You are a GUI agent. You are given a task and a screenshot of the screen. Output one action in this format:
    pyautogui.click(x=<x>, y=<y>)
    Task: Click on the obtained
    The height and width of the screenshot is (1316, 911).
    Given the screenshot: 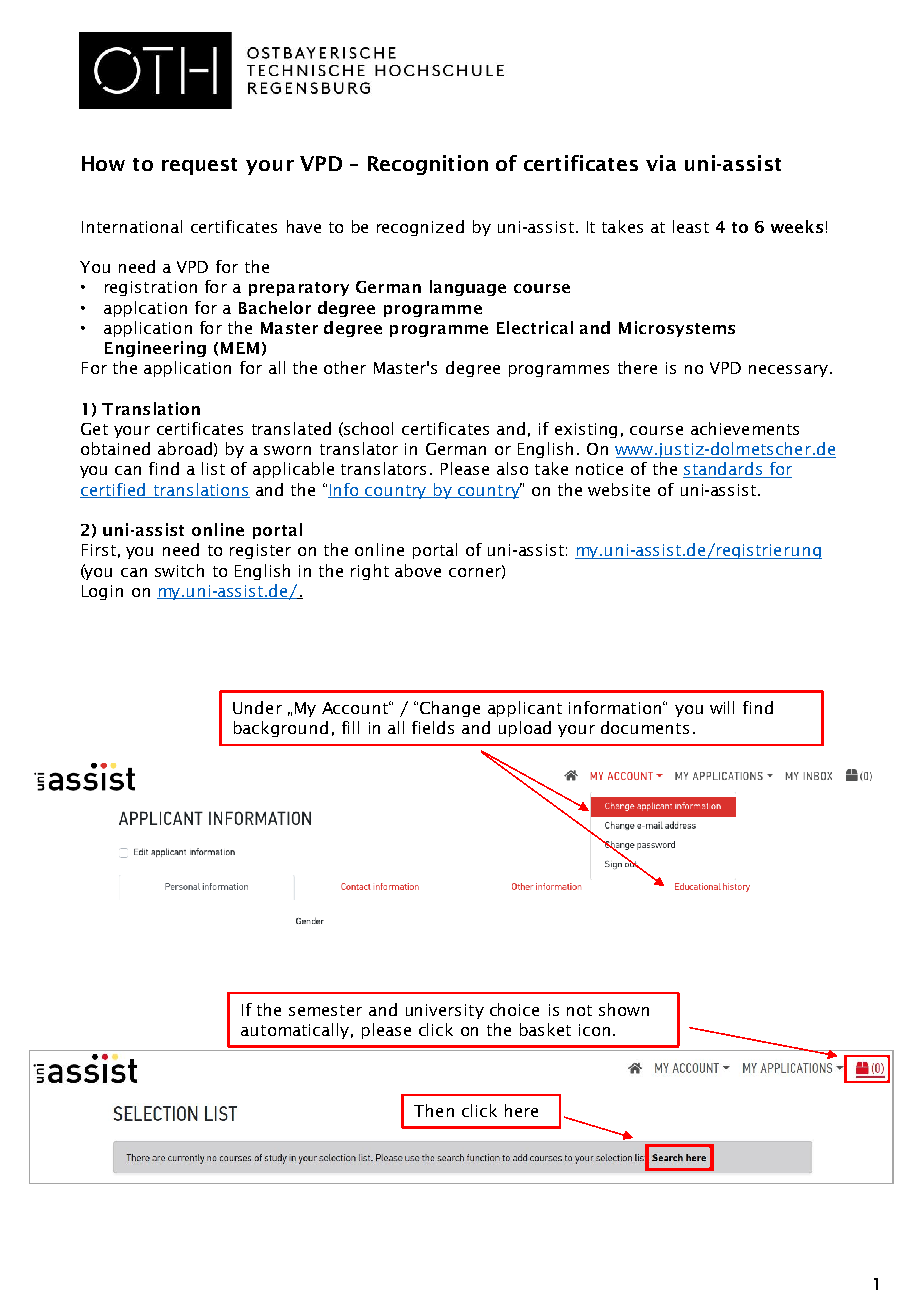 What is the action you would take?
    pyautogui.click(x=115, y=448)
